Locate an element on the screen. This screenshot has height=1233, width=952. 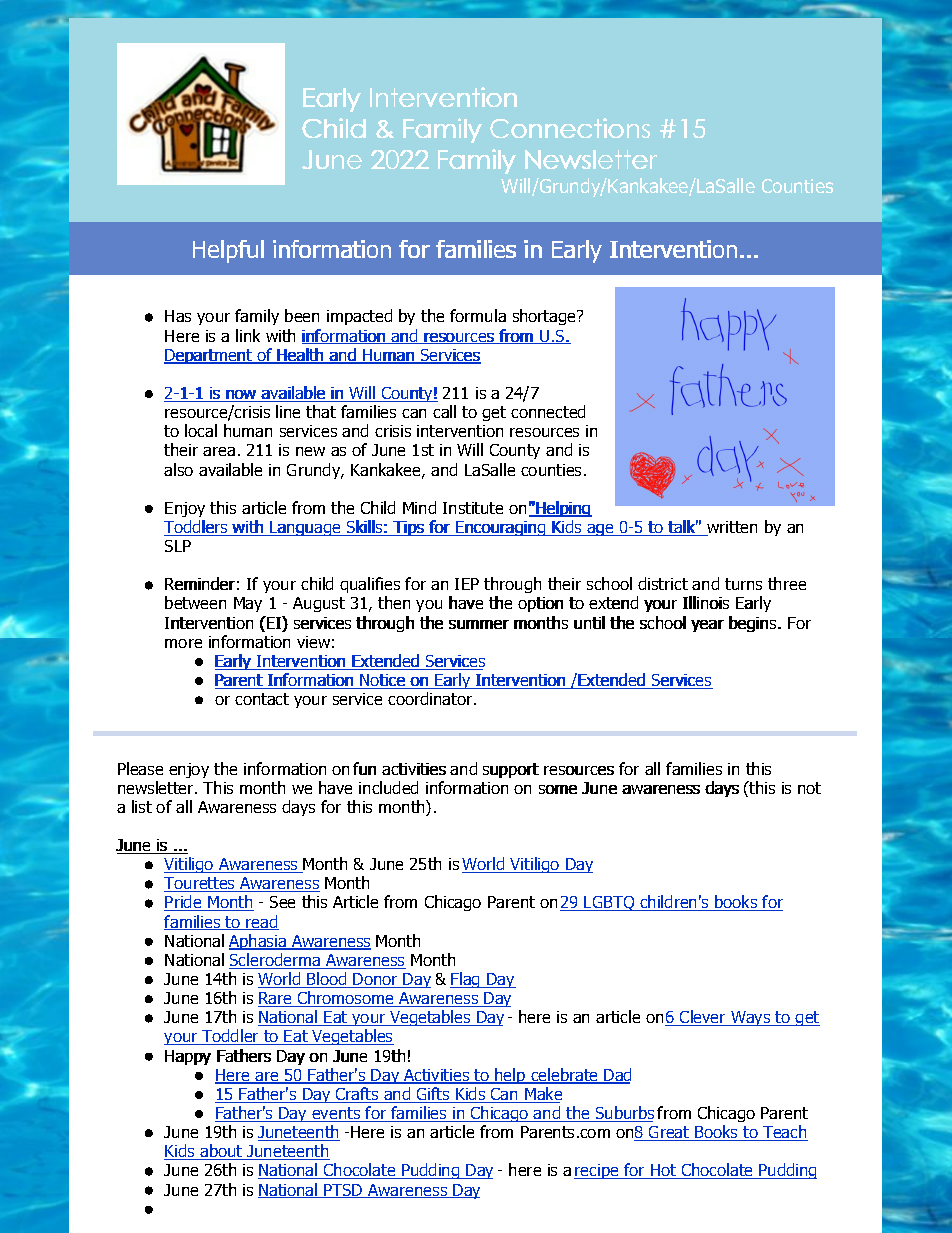
year is located at coordinates (707, 626).
